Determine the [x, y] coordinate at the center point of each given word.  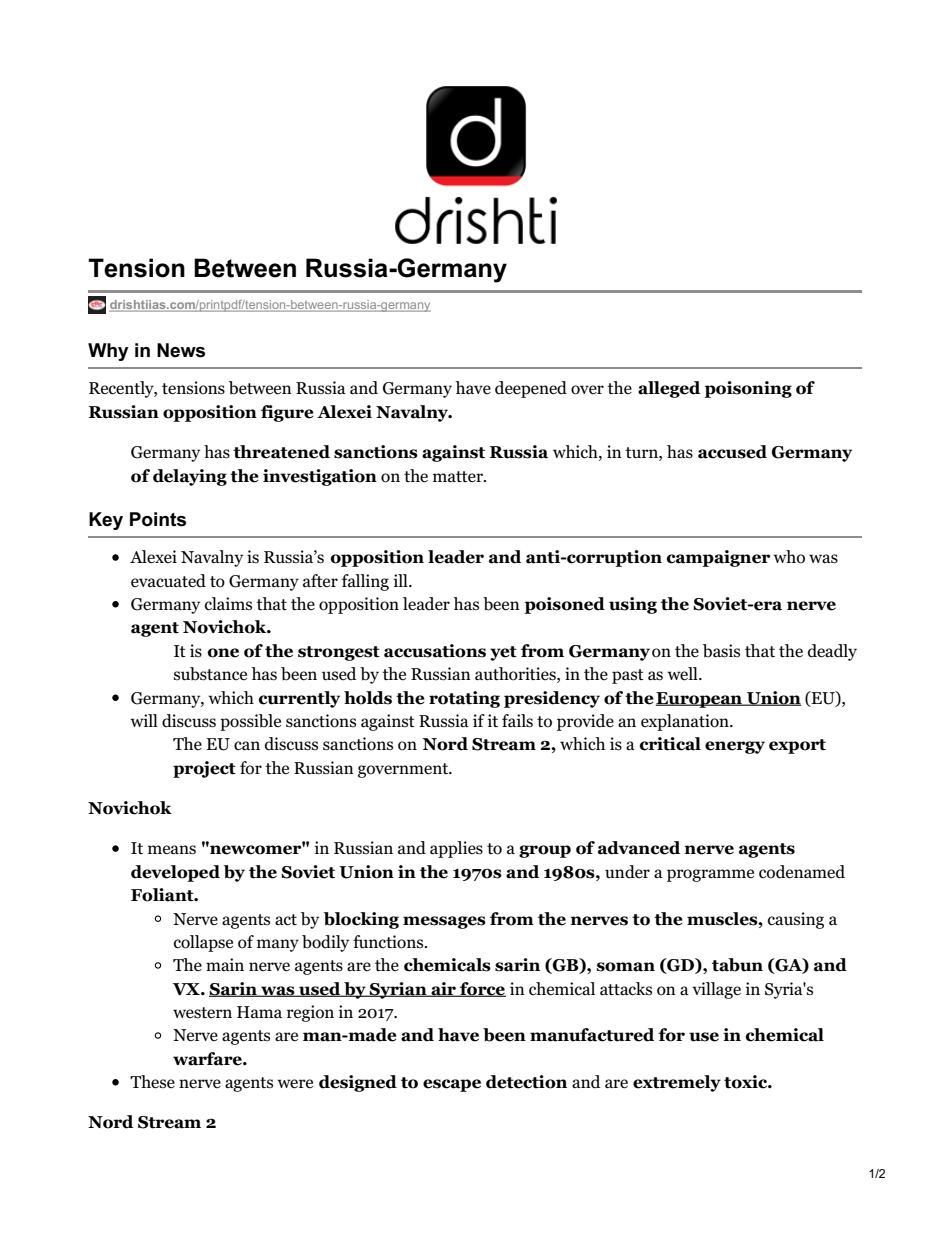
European [700, 700]
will [144, 720]
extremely [677, 1083]
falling [365, 582]
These [152, 1082]
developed [175, 873]
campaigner [718, 558]
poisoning [748, 389]
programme [710, 875]
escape [452, 1085]
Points [158, 519]
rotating [464, 699]
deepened [531, 389]
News [181, 350]
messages [444, 922]
